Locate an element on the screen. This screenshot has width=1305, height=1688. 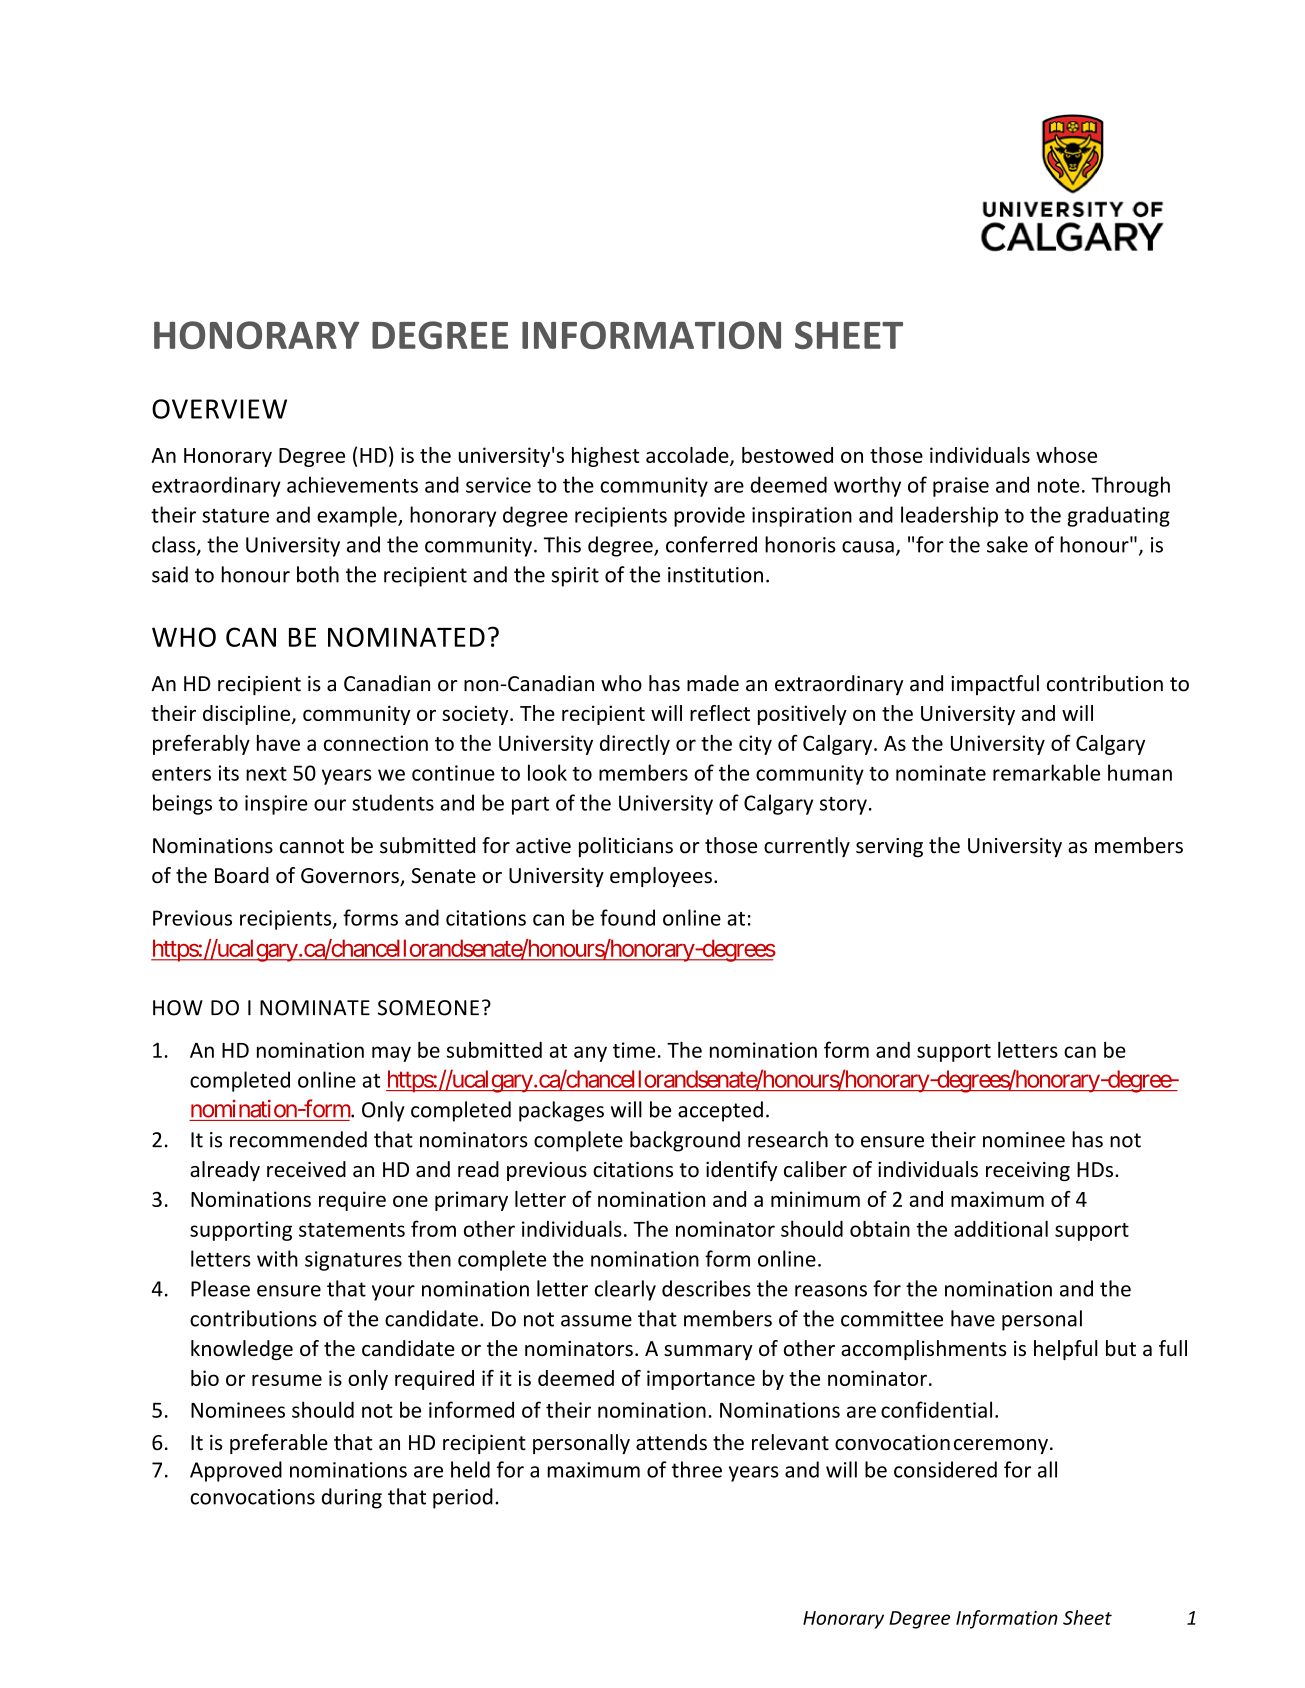
politicians is located at coordinates (626, 847).
